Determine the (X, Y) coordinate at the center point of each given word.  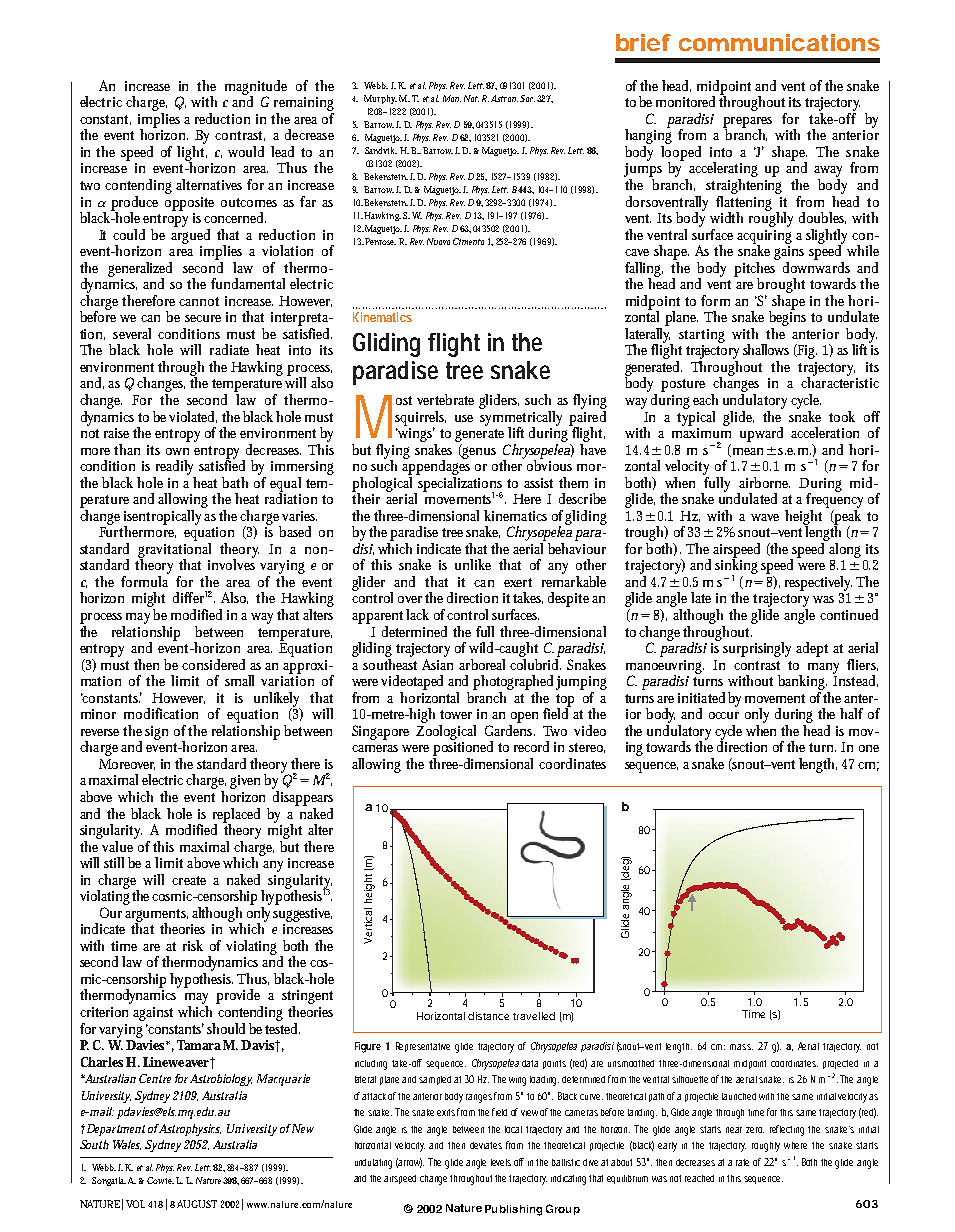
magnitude (256, 88)
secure (203, 318)
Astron (504, 98)
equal (285, 485)
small (239, 680)
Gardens (510, 730)
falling (644, 270)
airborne (764, 482)
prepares (747, 123)
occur (724, 715)
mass (741, 1047)
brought (781, 285)
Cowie (160, 1180)
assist (538, 483)
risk (193, 945)
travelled (534, 1016)
